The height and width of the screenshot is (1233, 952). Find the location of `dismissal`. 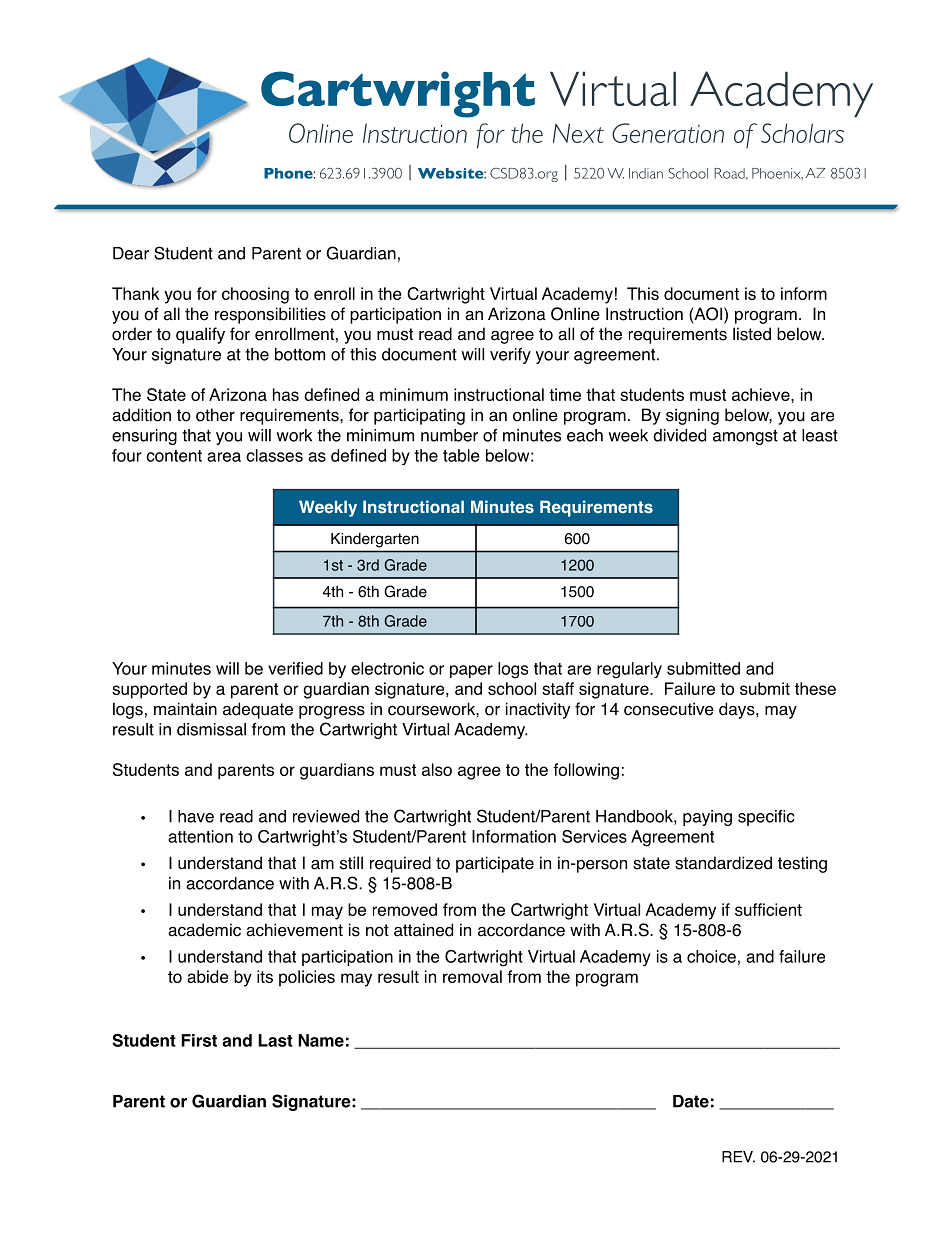

dismissal is located at coordinates (211, 729).
